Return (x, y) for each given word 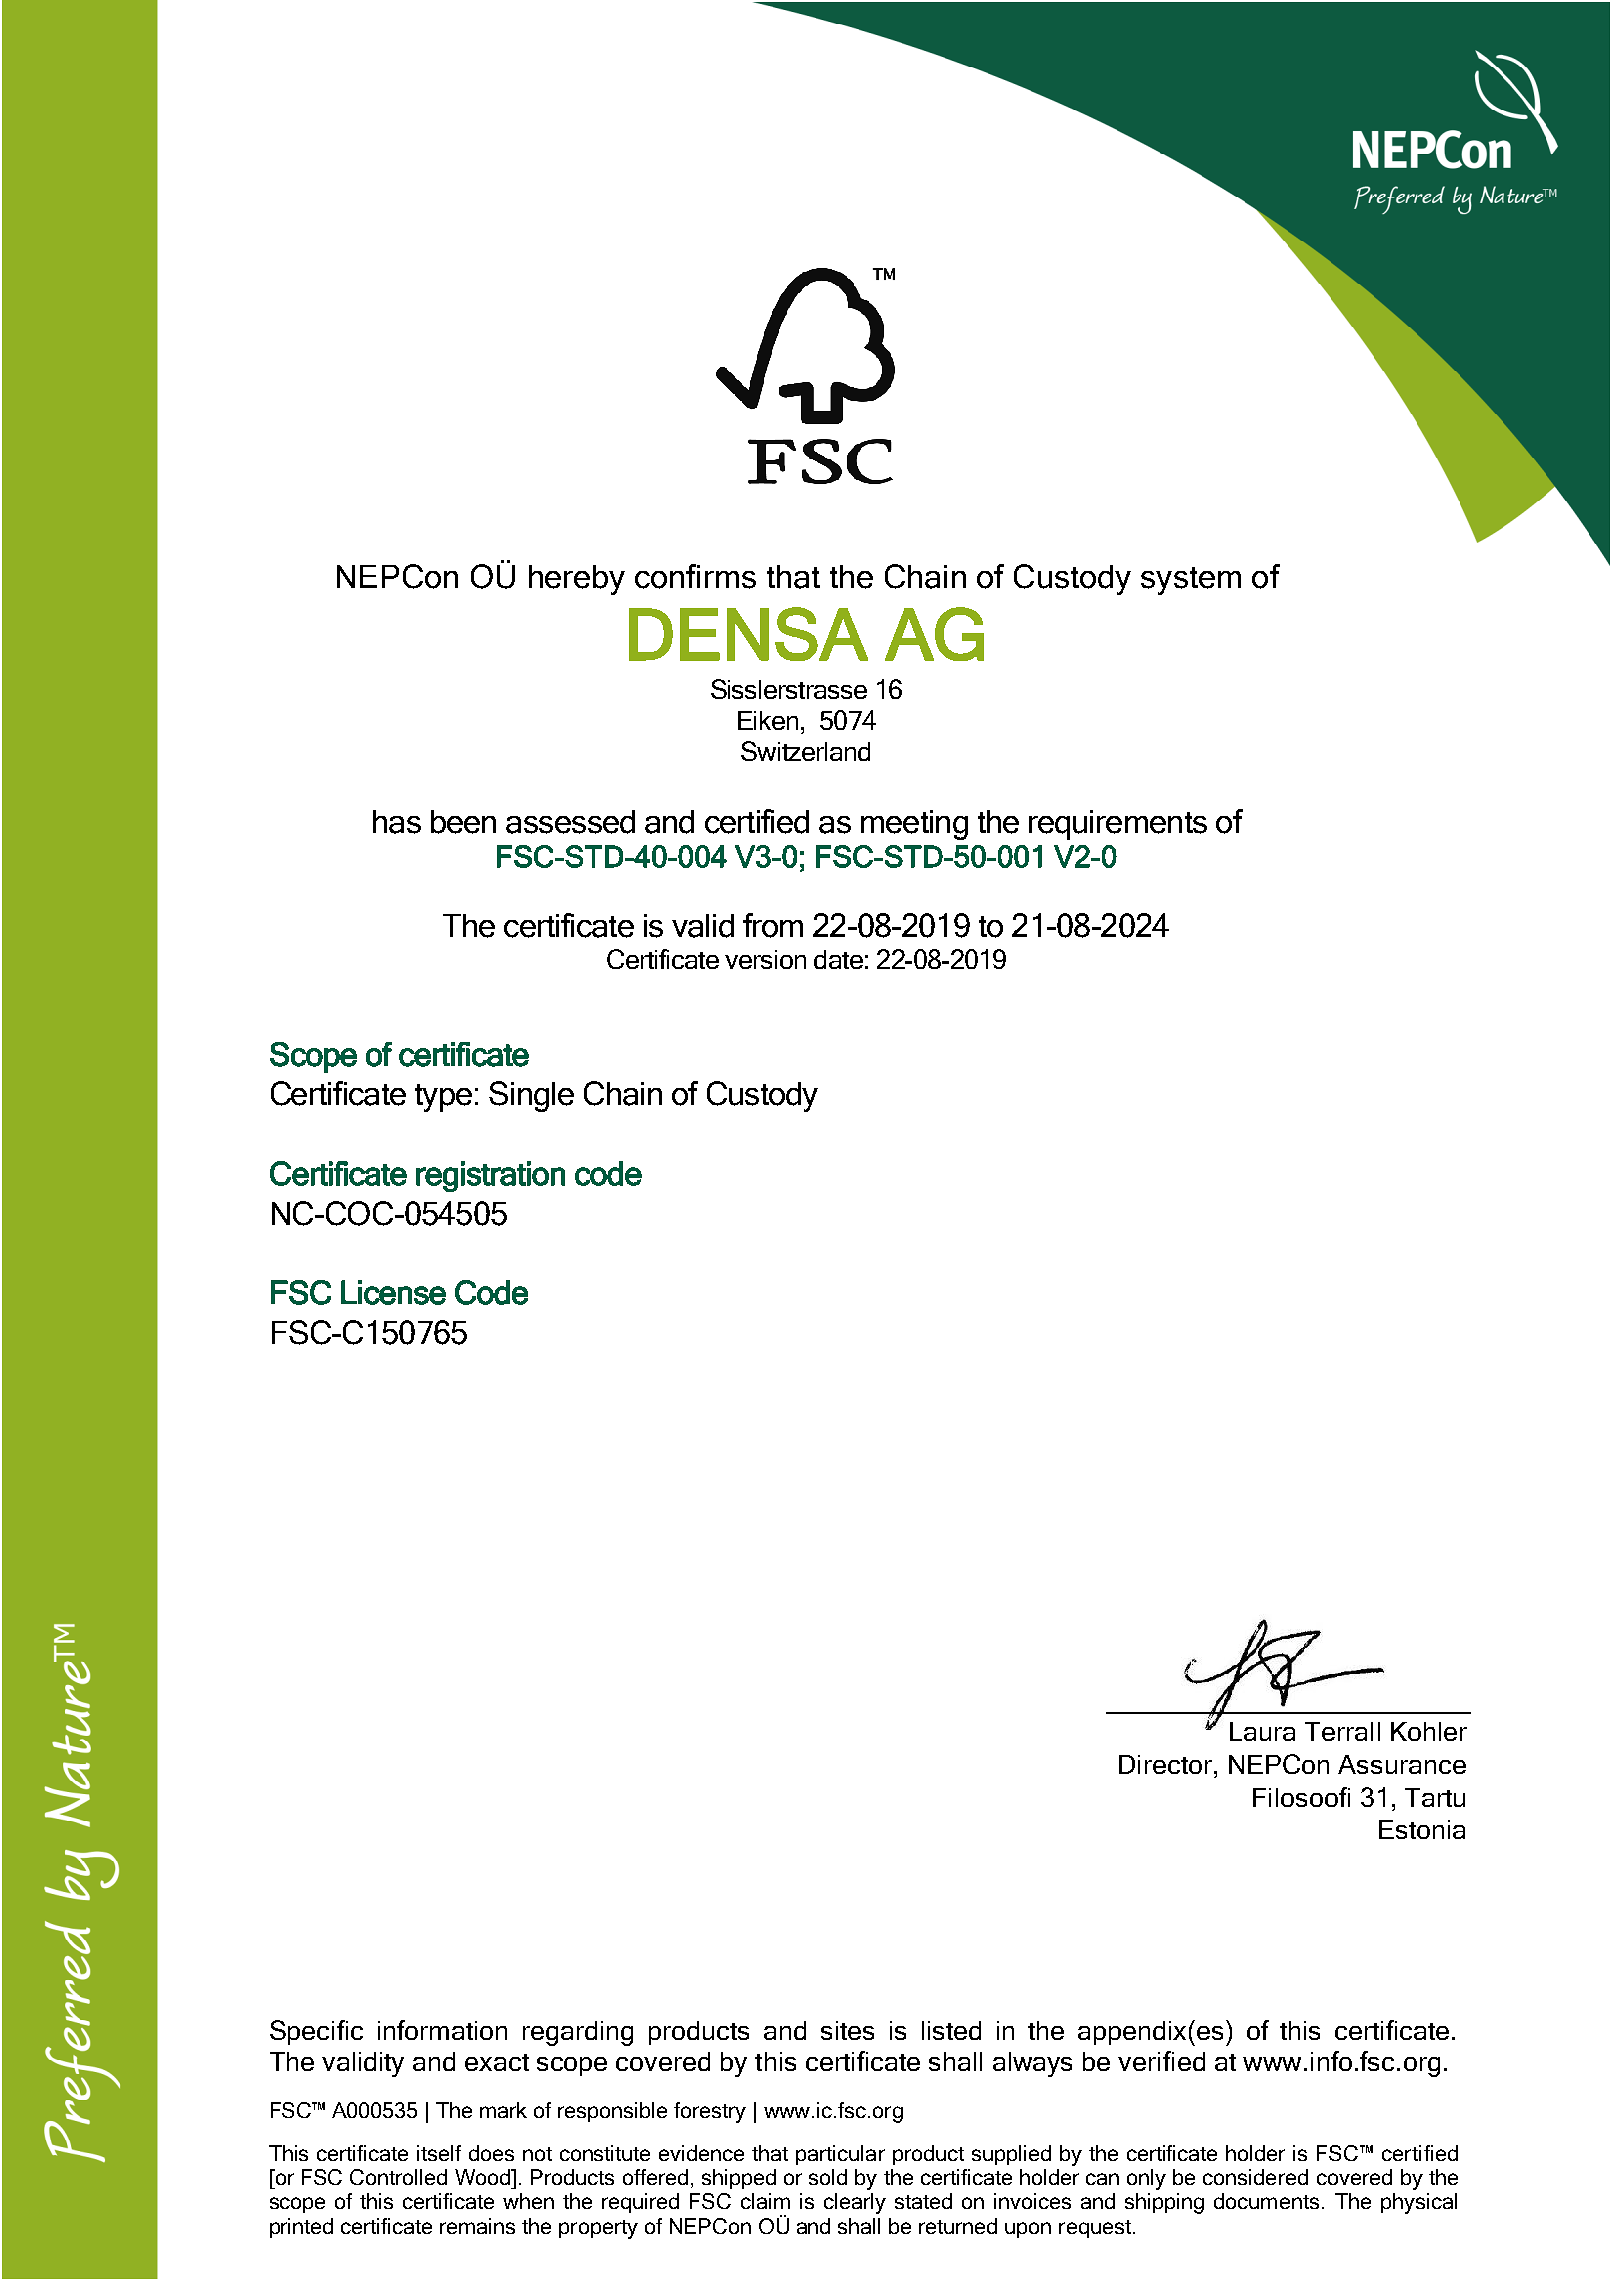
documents (1266, 2201)
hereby (577, 580)
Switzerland (805, 751)
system (1191, 581)
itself (439, 2153)
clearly (855, 2203)
